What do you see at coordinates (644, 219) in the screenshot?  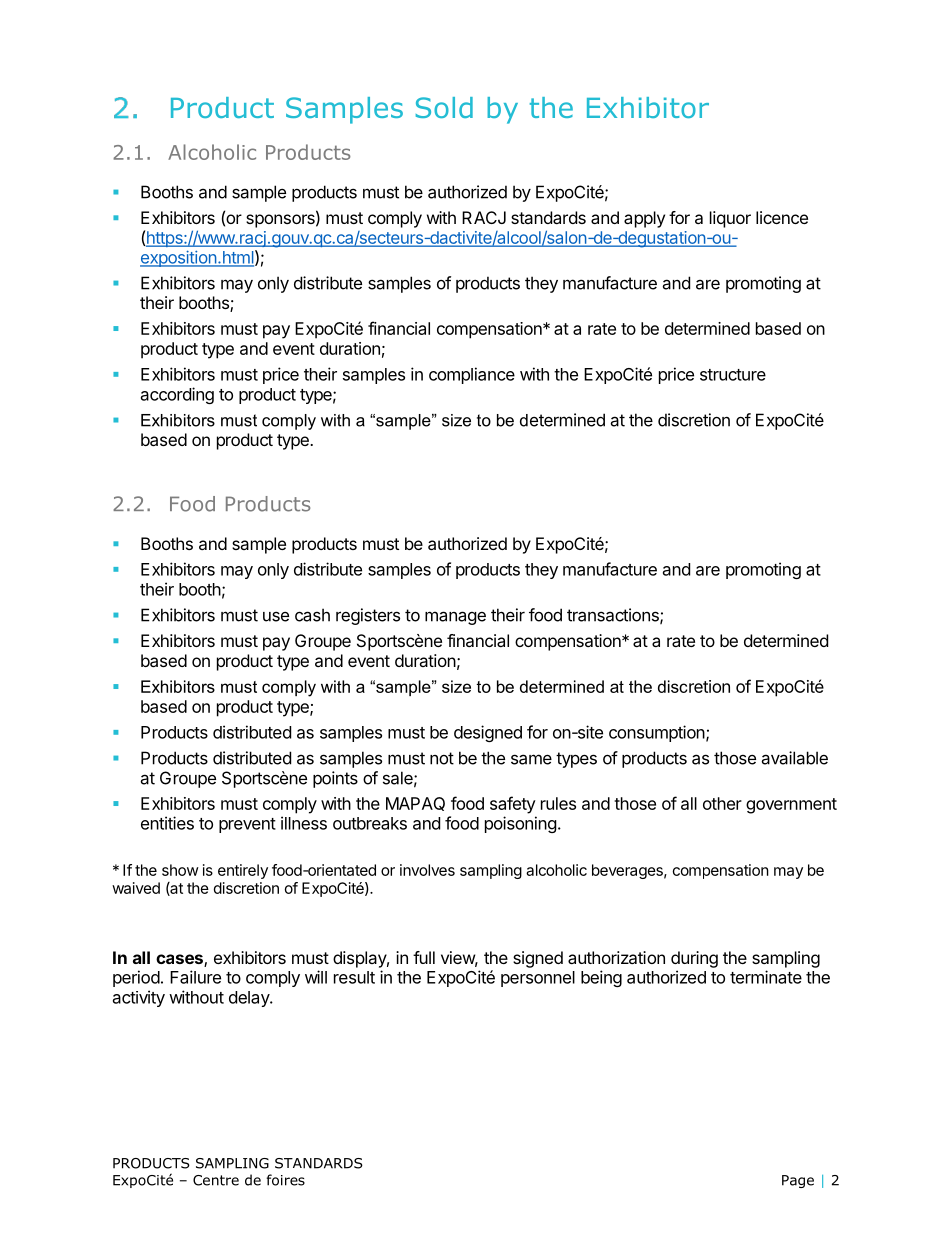 I see `apply` at bounding box center [644, 219].
